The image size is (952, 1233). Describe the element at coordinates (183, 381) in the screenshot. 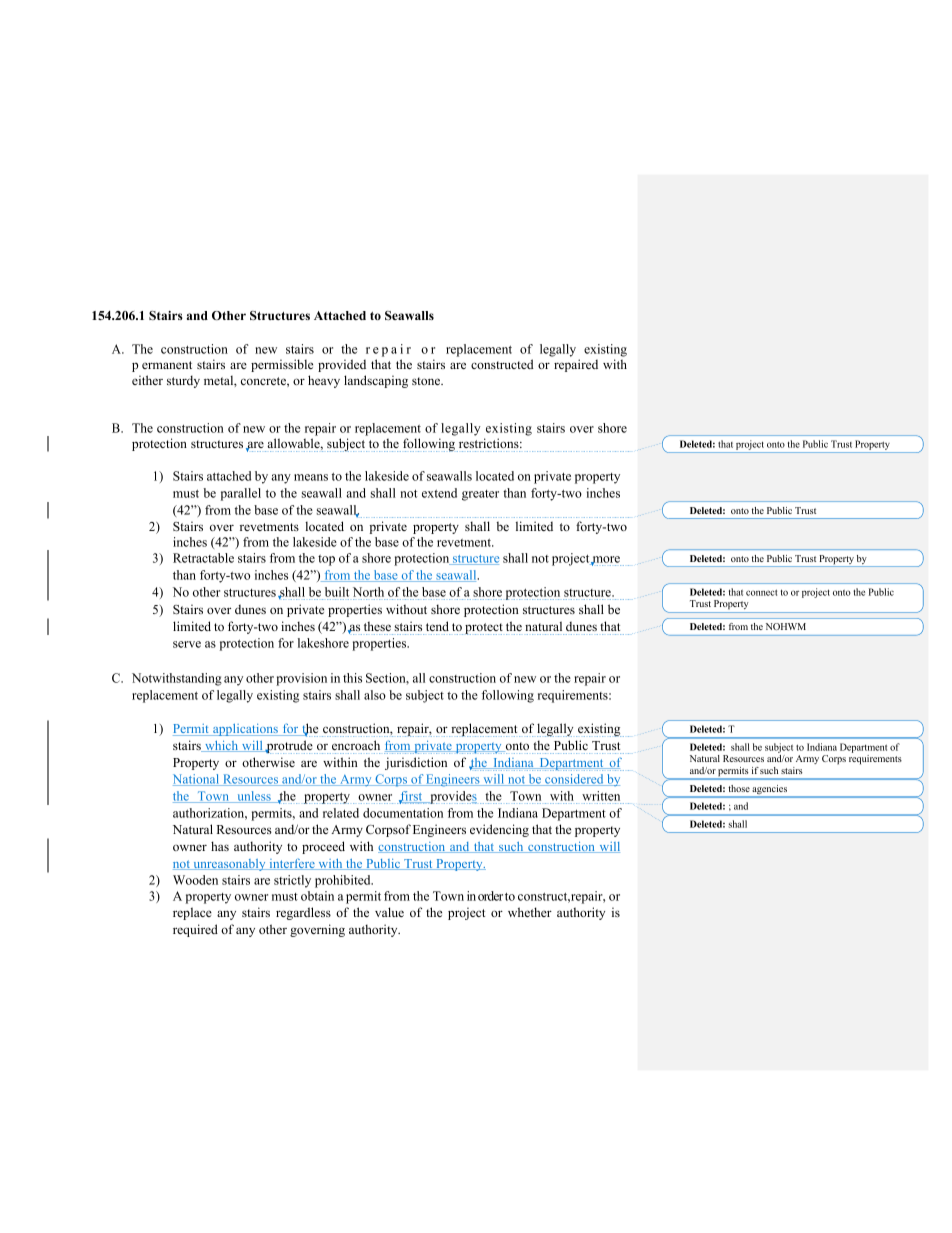

I see `sturdy` at that location.
